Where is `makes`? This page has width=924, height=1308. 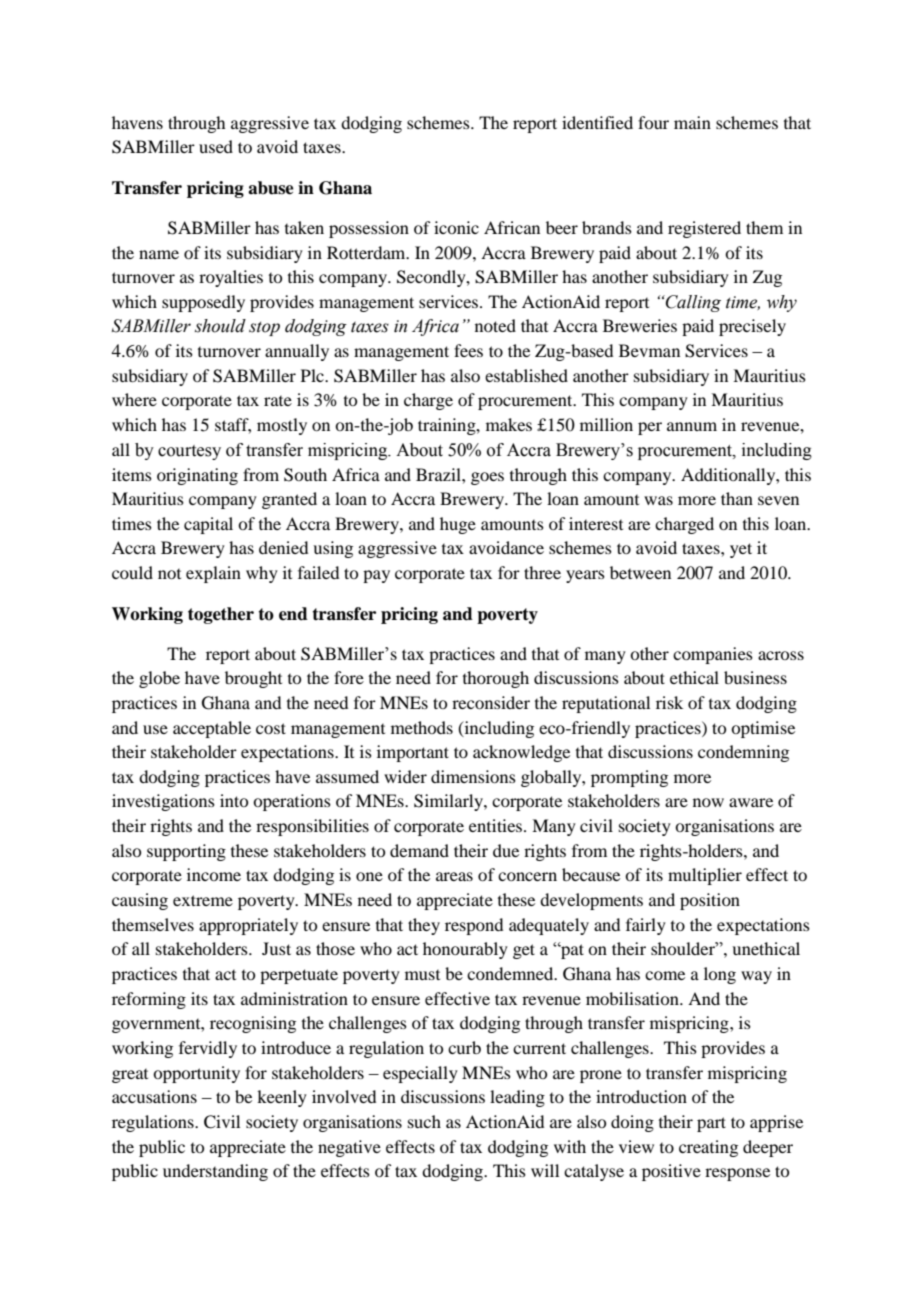
makes is located at coordinates (509, 424).
